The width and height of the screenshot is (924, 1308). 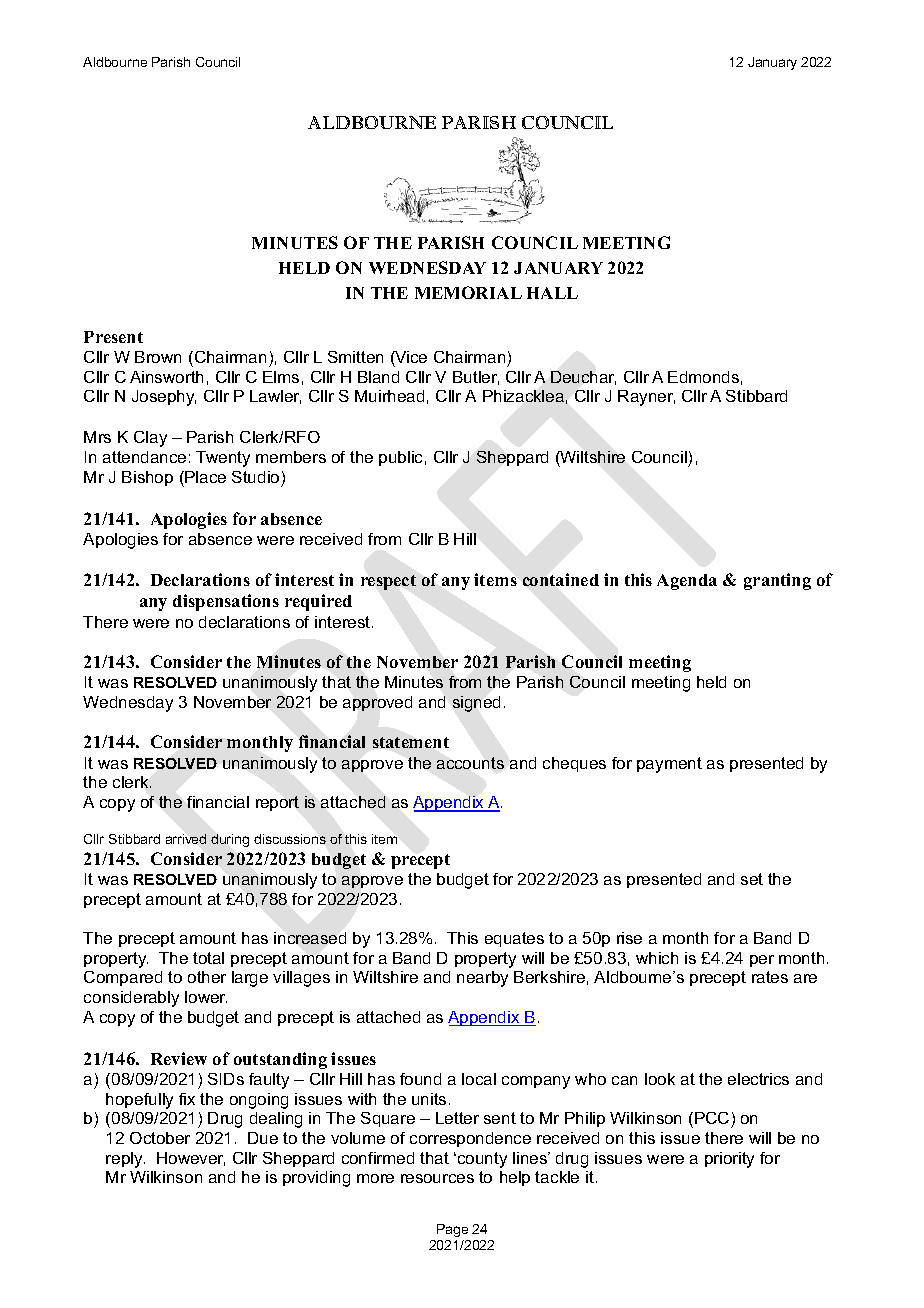 I want to click on payment, so click(x=669, y=765).
